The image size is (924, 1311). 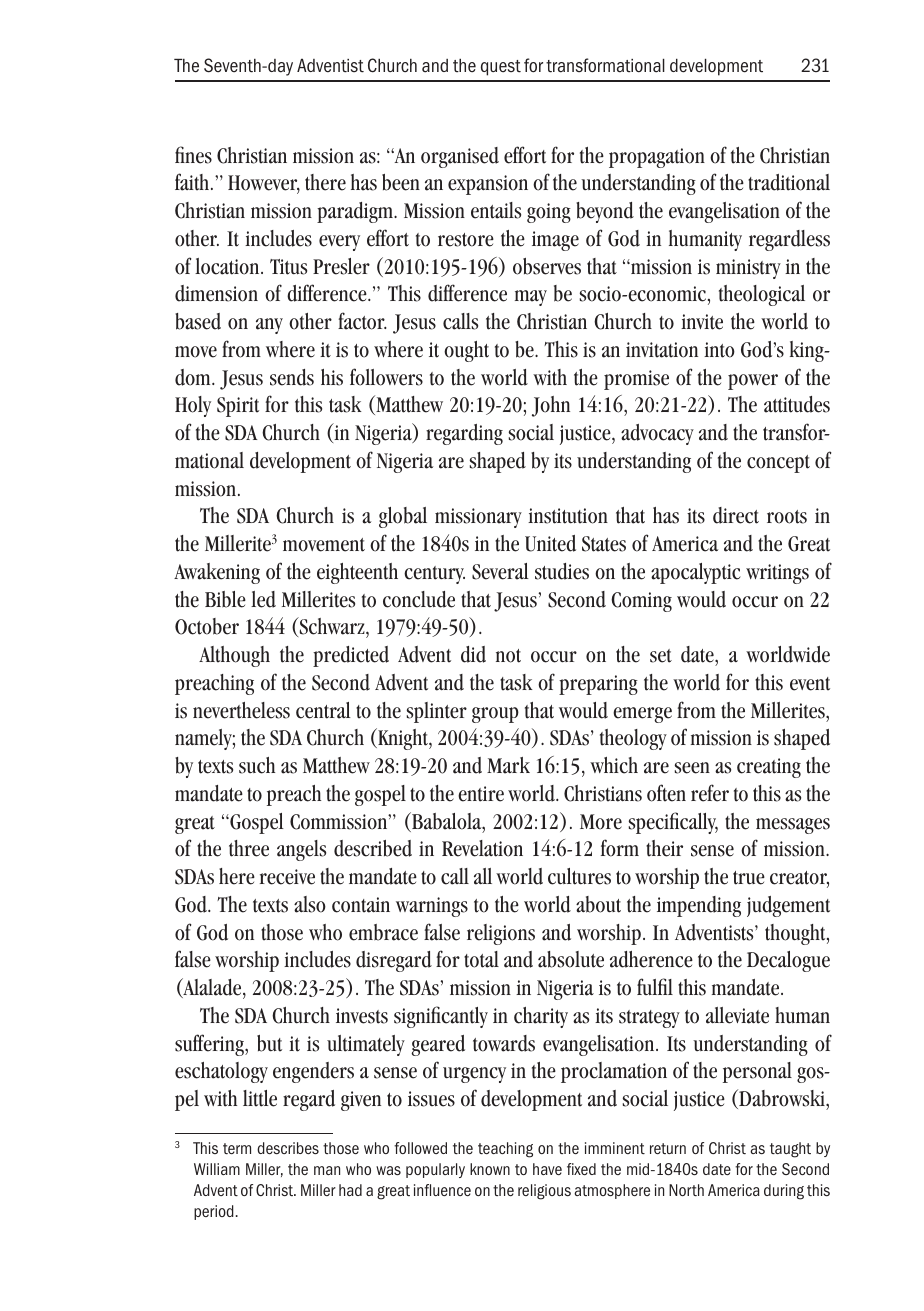 I want to click on quest, so click(x=501, y=68).
